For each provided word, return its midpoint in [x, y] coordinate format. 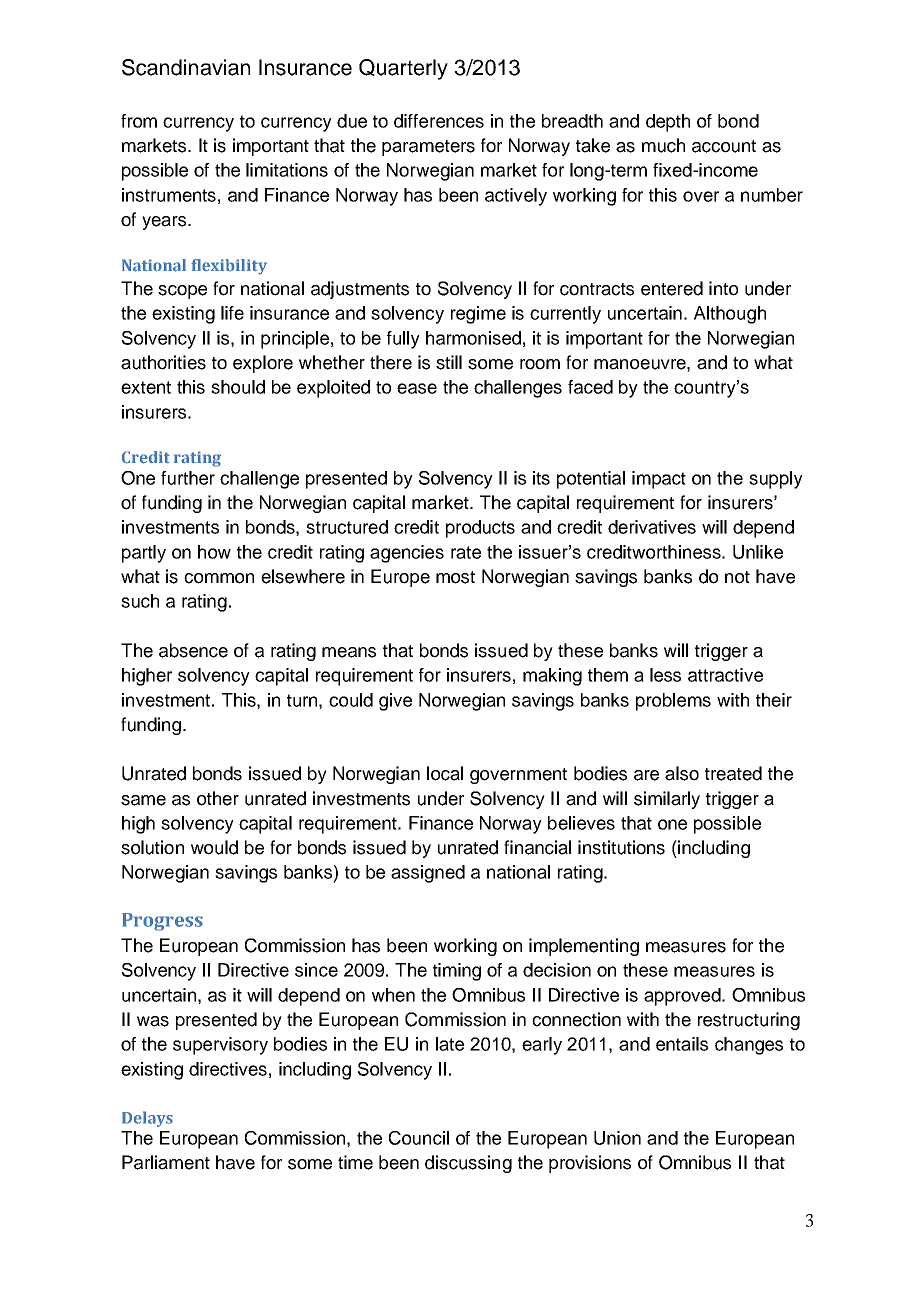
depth [668, 123]
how [214, 552]
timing [457, 972]
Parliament [166, 1162]
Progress [162, 922]
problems [673, 702]
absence [193, 650]
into [723, 288]
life [232, 313]
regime [478, 315]
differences [439, 121]
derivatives [652, 527]
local [445, 773]
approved [683, 997]
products [480, 529]
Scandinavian [186, 67]
